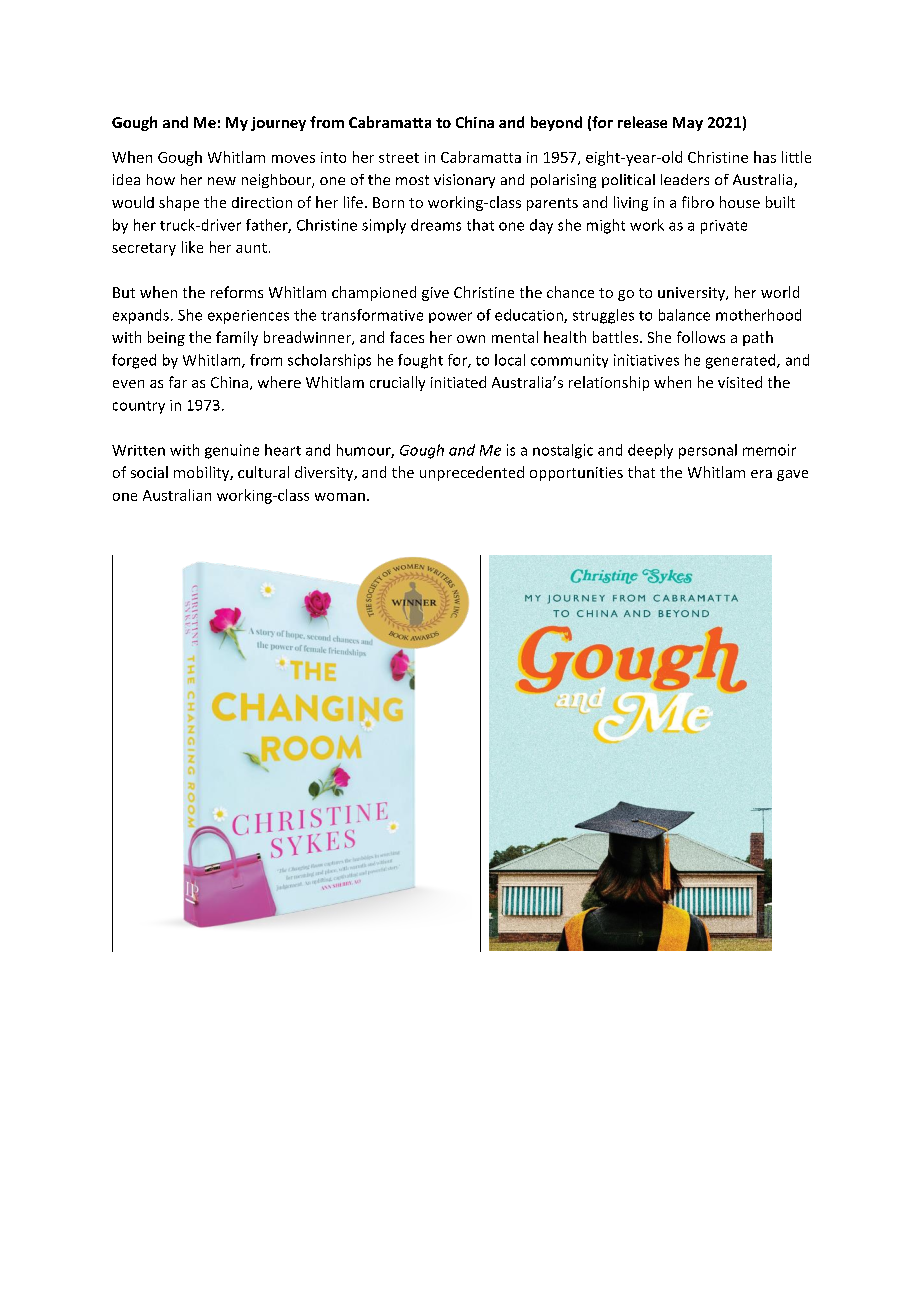 The height and width of the screenshot is (1308, 924). Describe the element at coordinates (149, 472) in the screenshot. I see `social` at that location.
